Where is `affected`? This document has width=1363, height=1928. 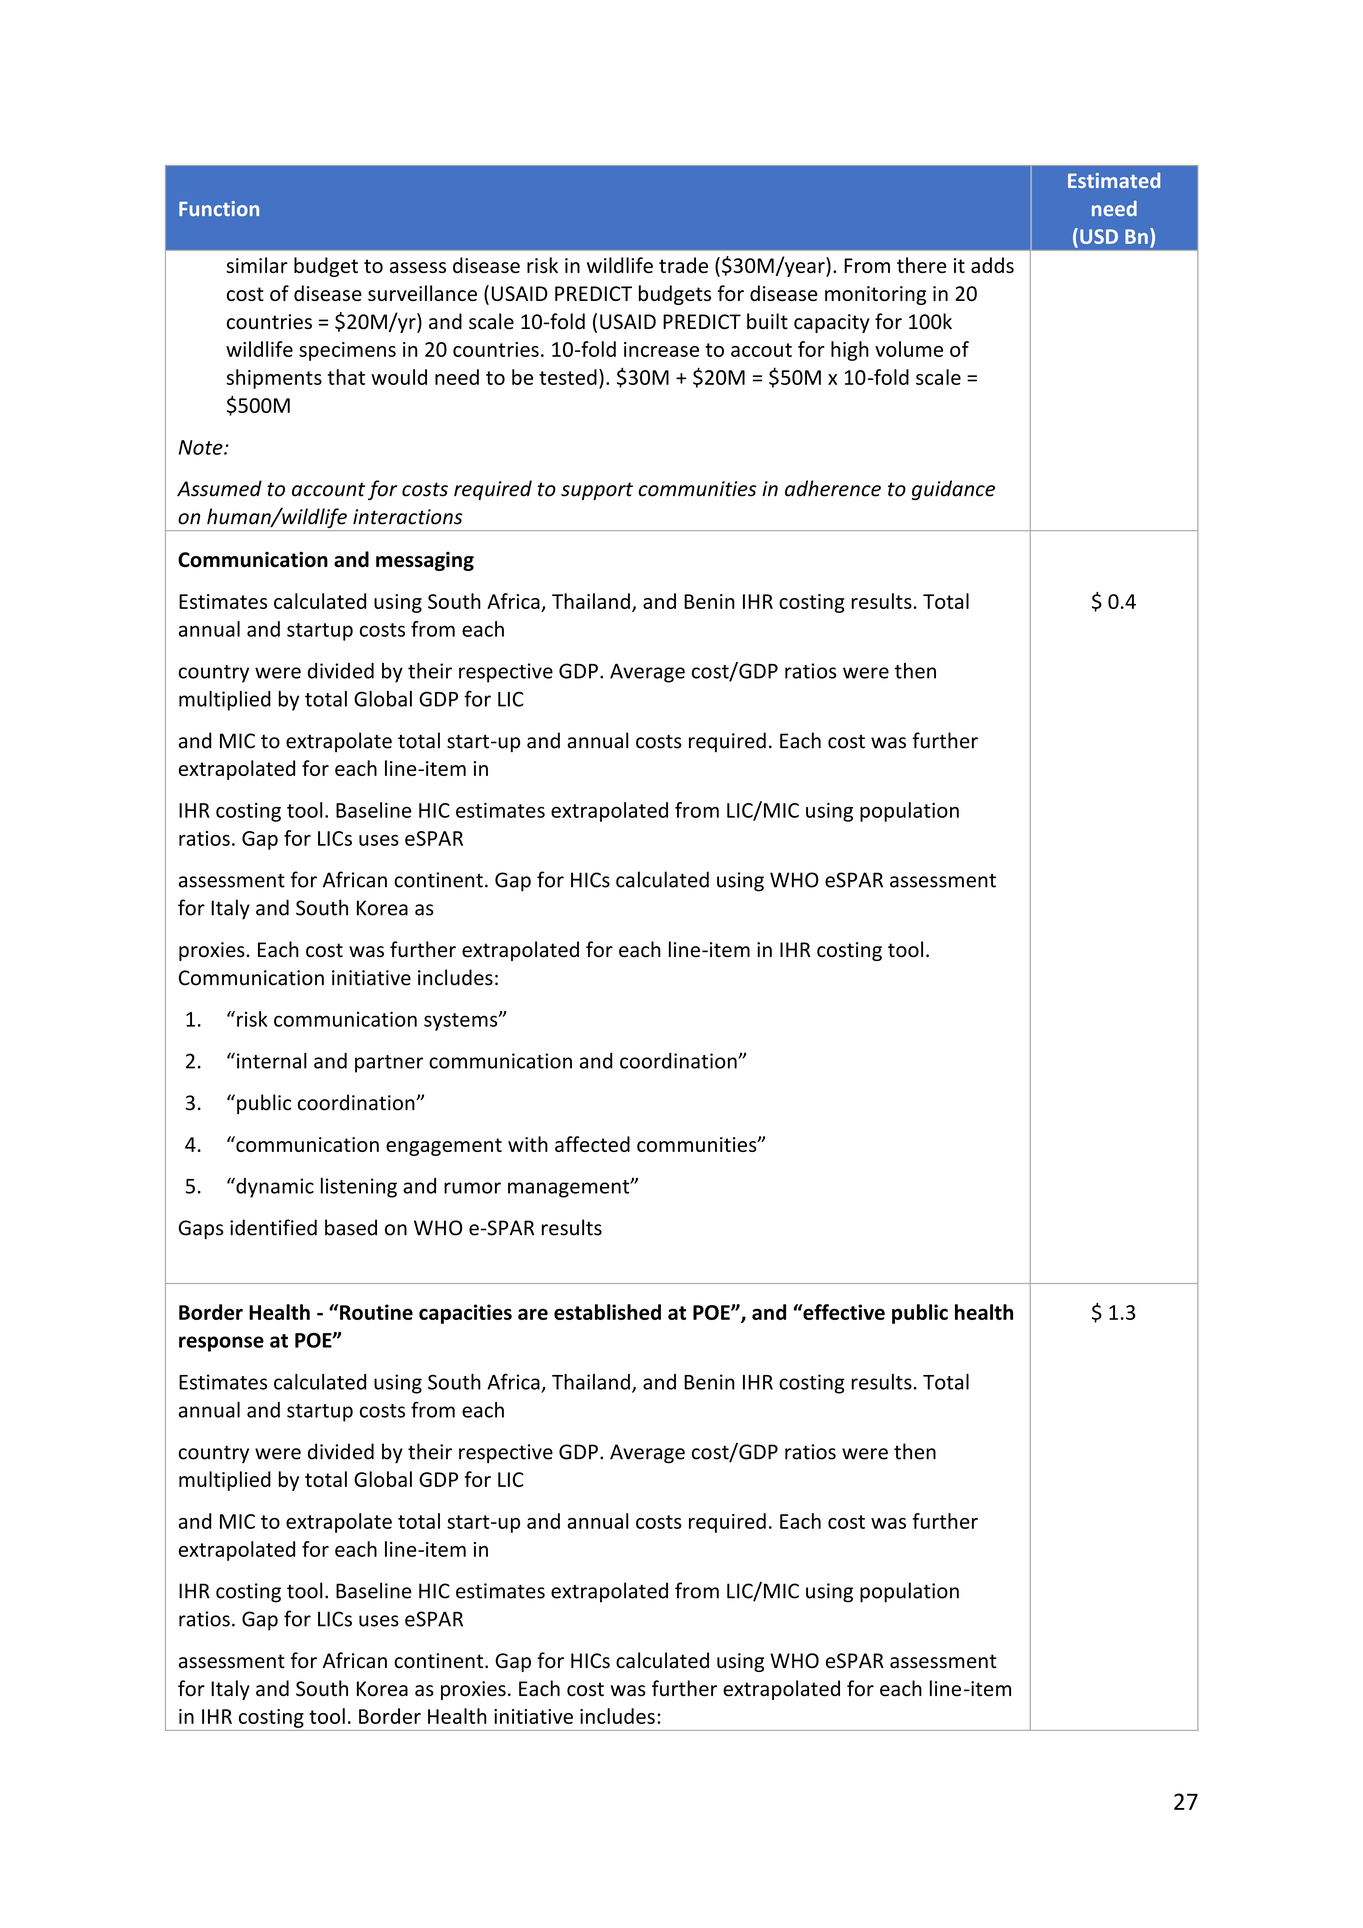
affected is located at coordinates (592, 1144).
